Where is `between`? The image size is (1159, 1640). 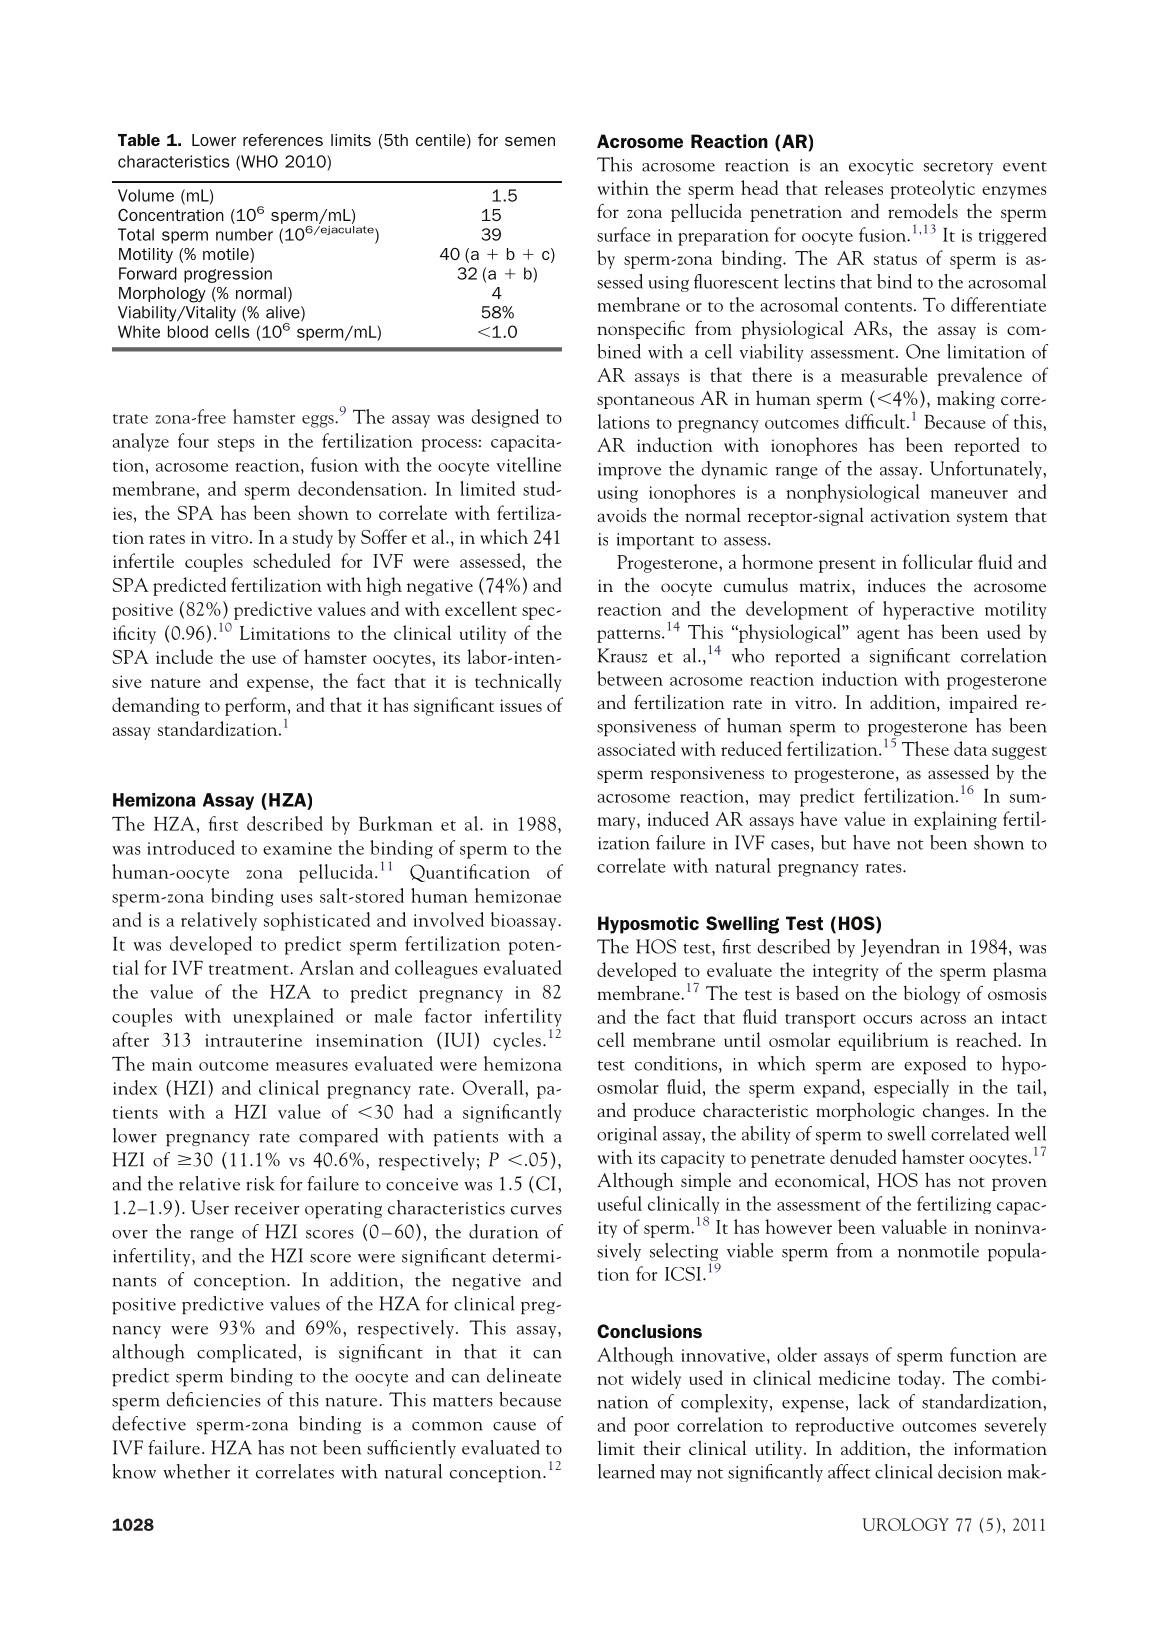
between is located at coordinates (630, 678).
